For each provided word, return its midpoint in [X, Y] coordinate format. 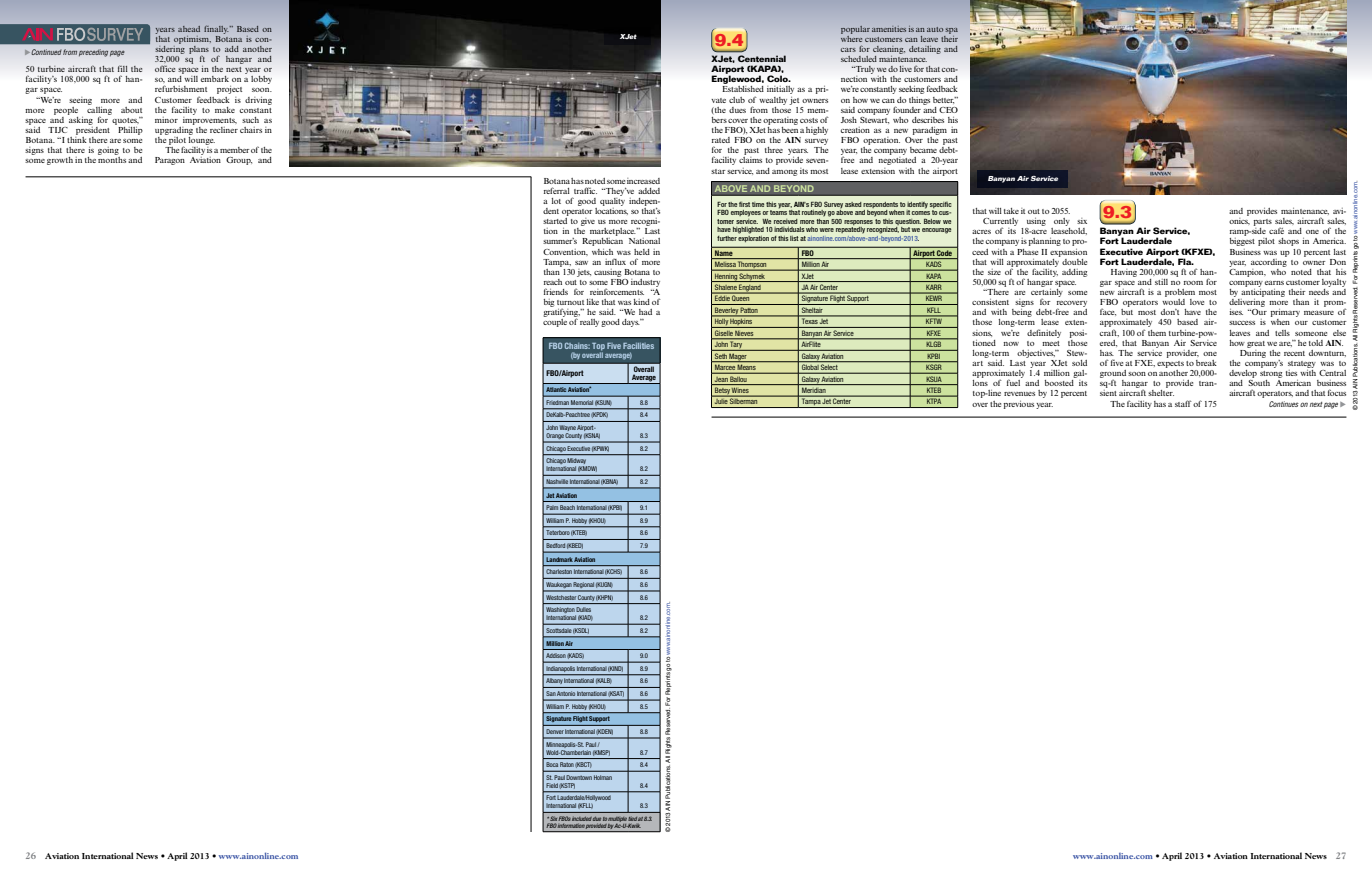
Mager [738, 358]
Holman [603, 777]
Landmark [559, 559]
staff [1183, 403]
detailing [925, 50]
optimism [192, 40]
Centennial [762, 58]
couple [555, 323]
